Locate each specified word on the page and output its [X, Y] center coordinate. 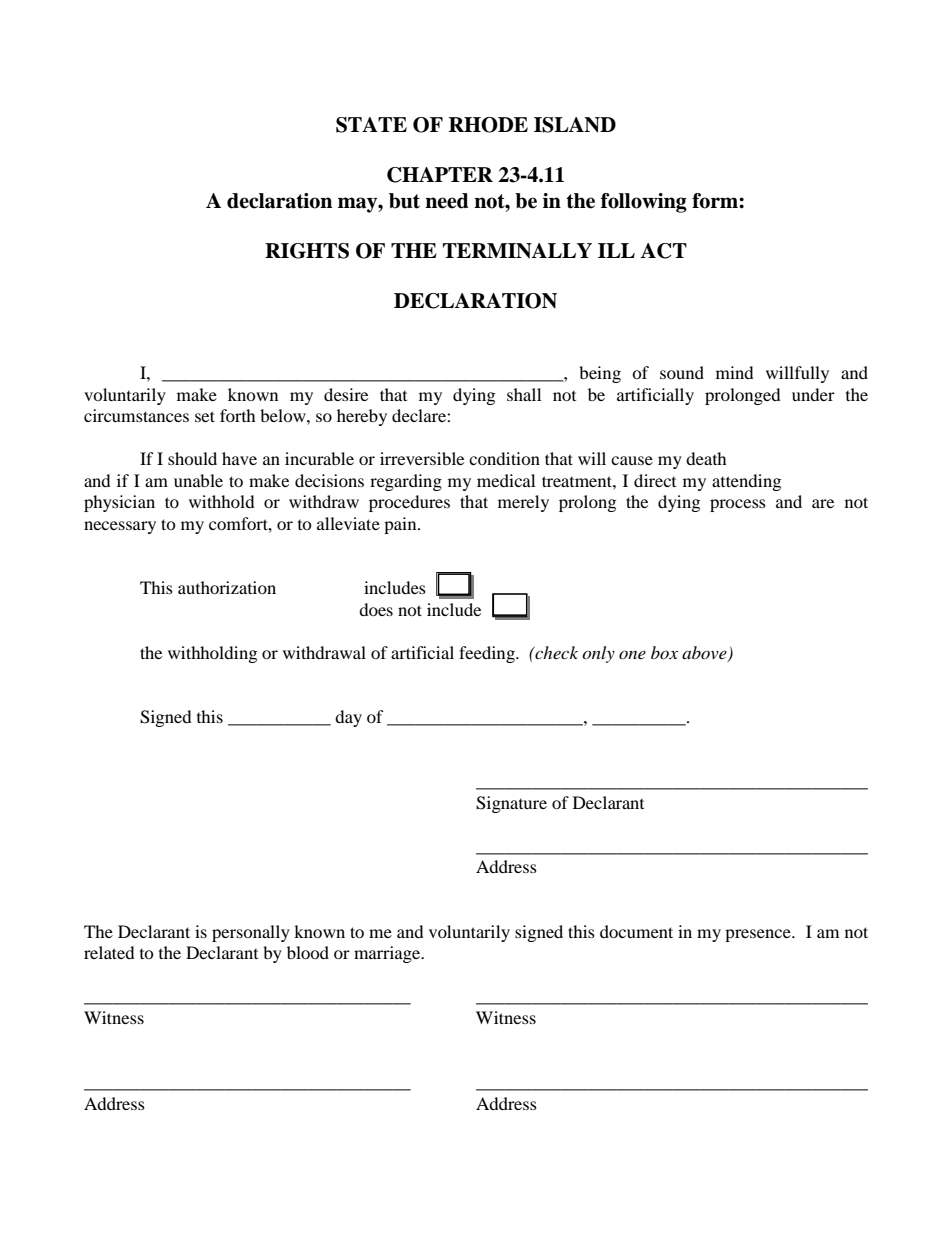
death [706, 458]
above [705, 654]
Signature [511, 804]
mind [735, 372]
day [348, 718]
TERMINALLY [517, 251]
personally [251, 933]
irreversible [422, 458]
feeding [488, 654]
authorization [227, 587]
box [664, 652]
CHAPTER [440, 175]
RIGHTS [307, 251]
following [644, 203]
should [192, 458]
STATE [371, 125]
